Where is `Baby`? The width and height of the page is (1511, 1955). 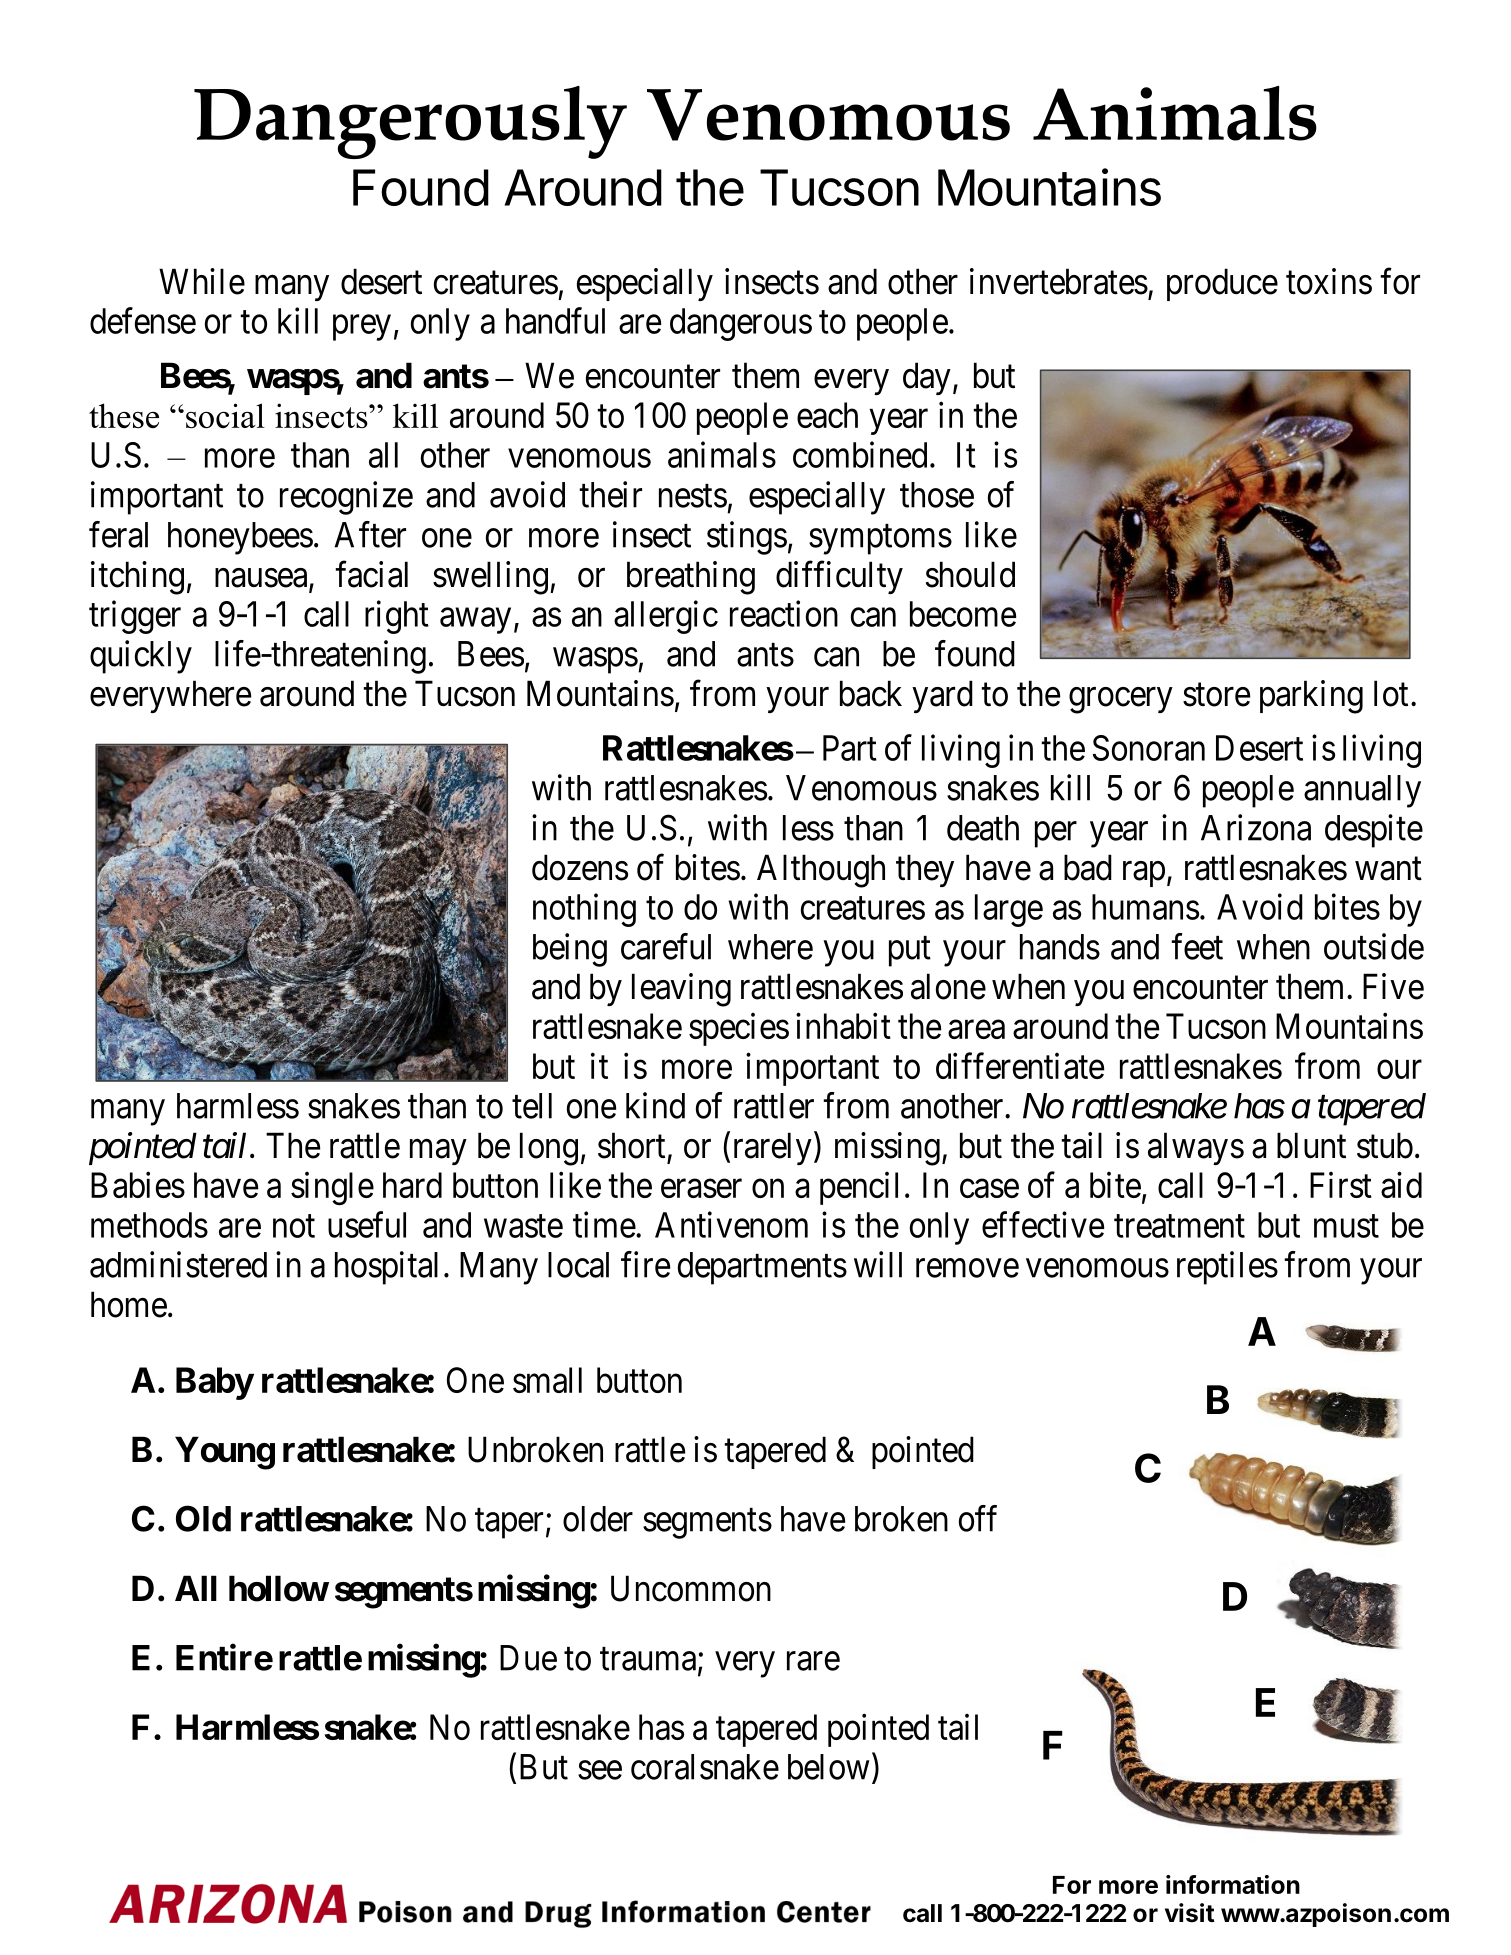 Baby is located at coordinates (214, 1383).
